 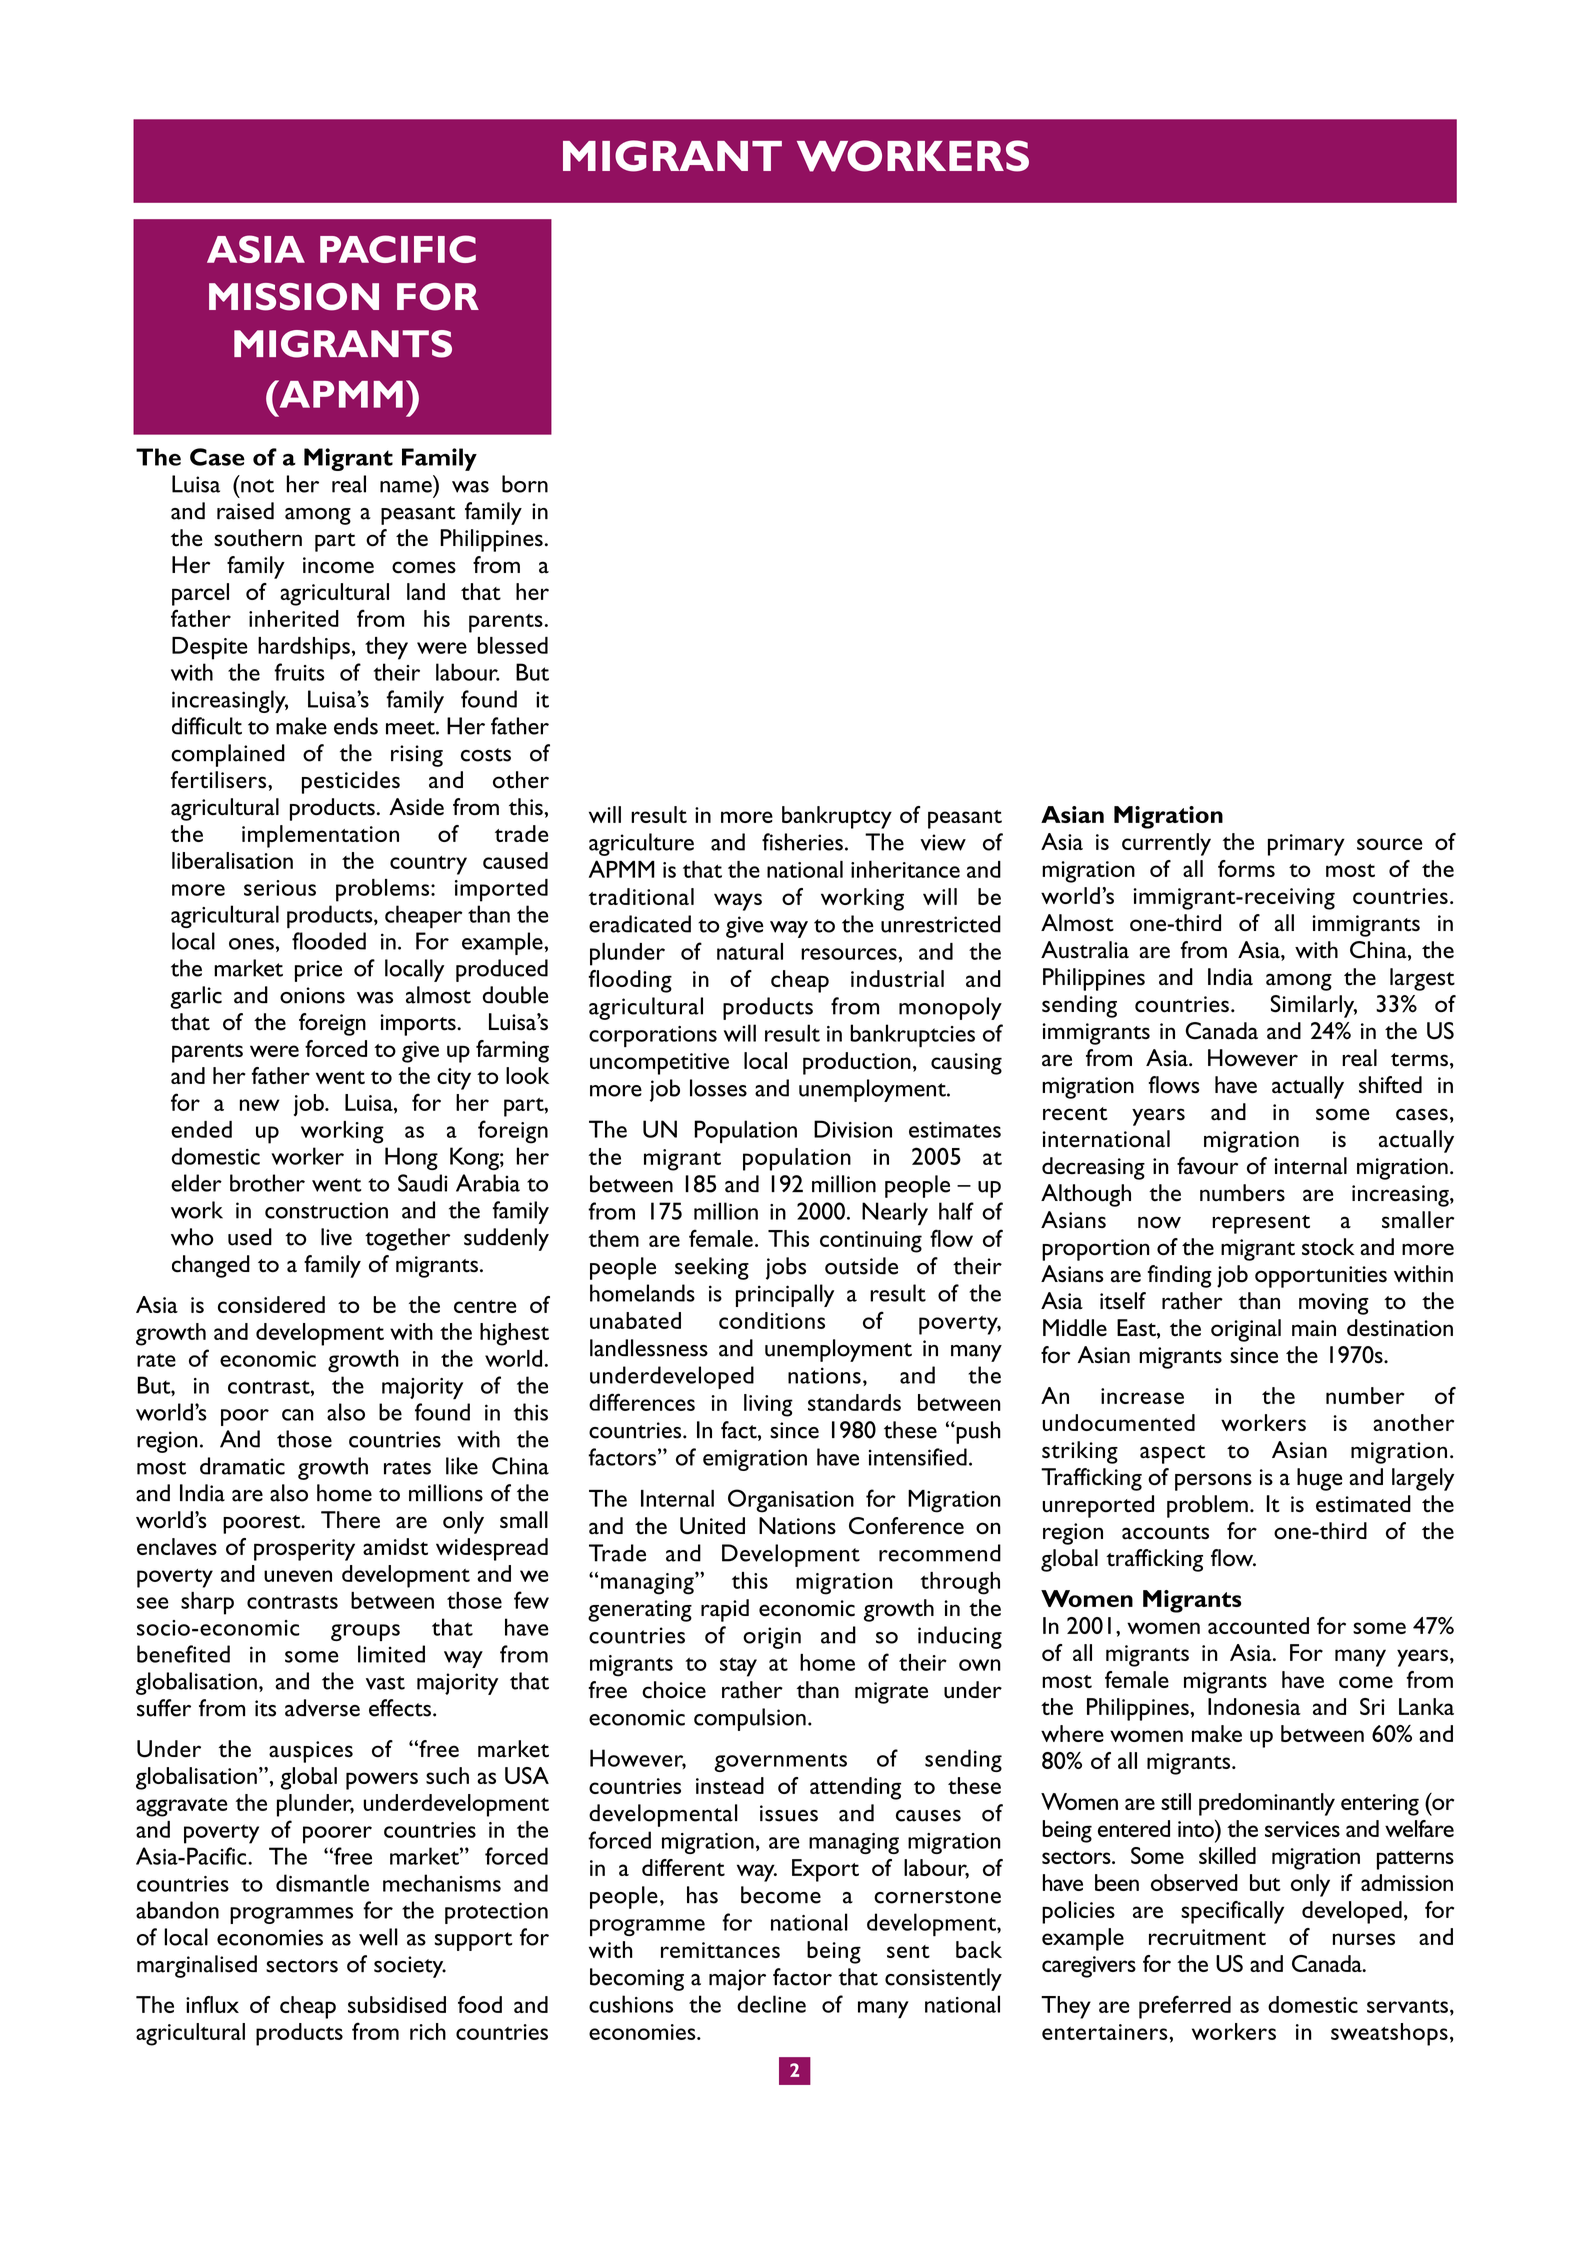 I want to click on dramatic, so click(x=242, y=1466).
